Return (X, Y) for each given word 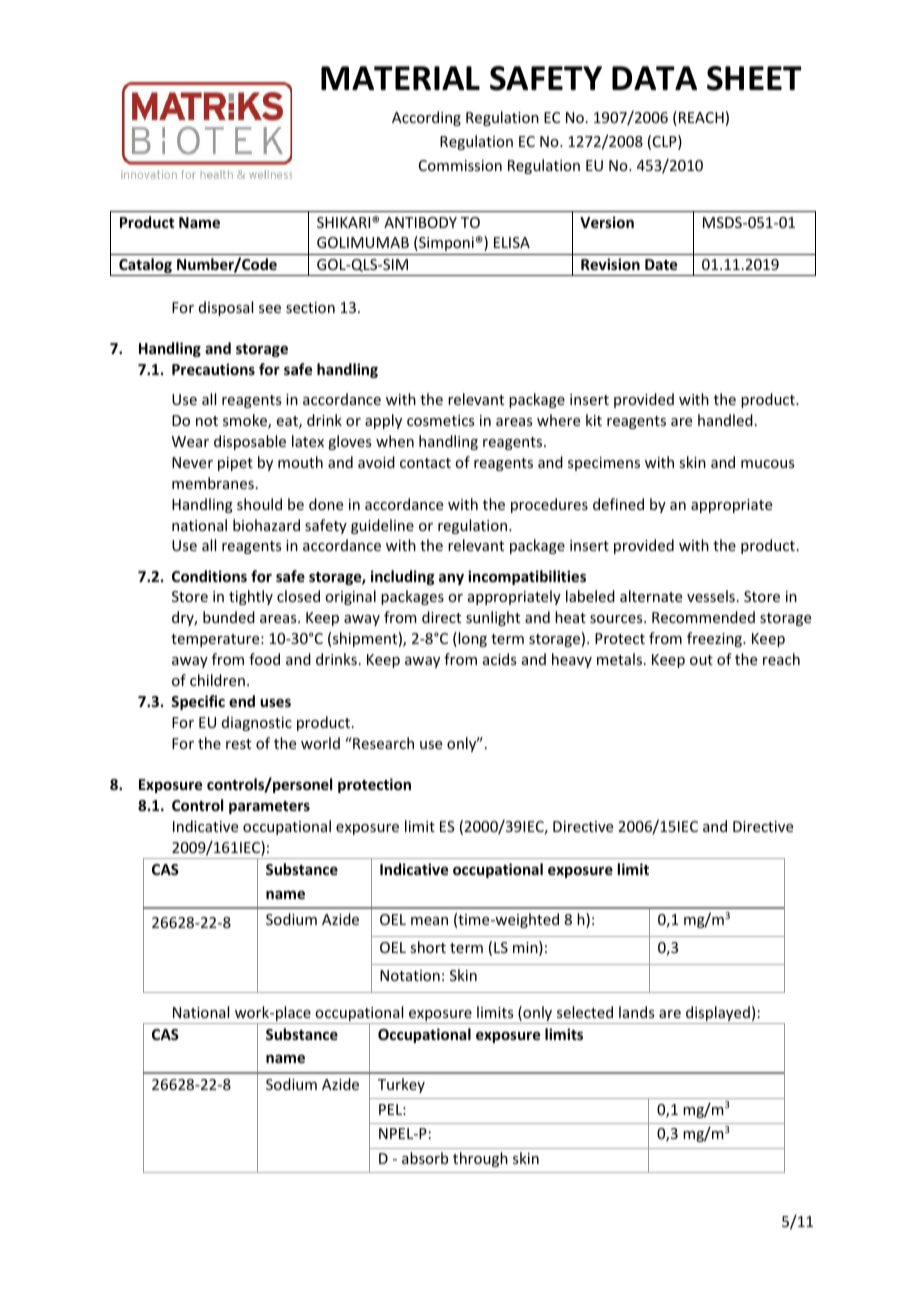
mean (429, 921)
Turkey (401, 1085)
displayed (718, 1015)
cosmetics (440, 420)
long (471, 639)
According (426, 118)
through (480, 1159)
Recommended (703, 617)
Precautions (213, 369)
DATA (654, 78)
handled (725, 420)
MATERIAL (400, 78)
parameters (269, 807)
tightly (251, 597)
